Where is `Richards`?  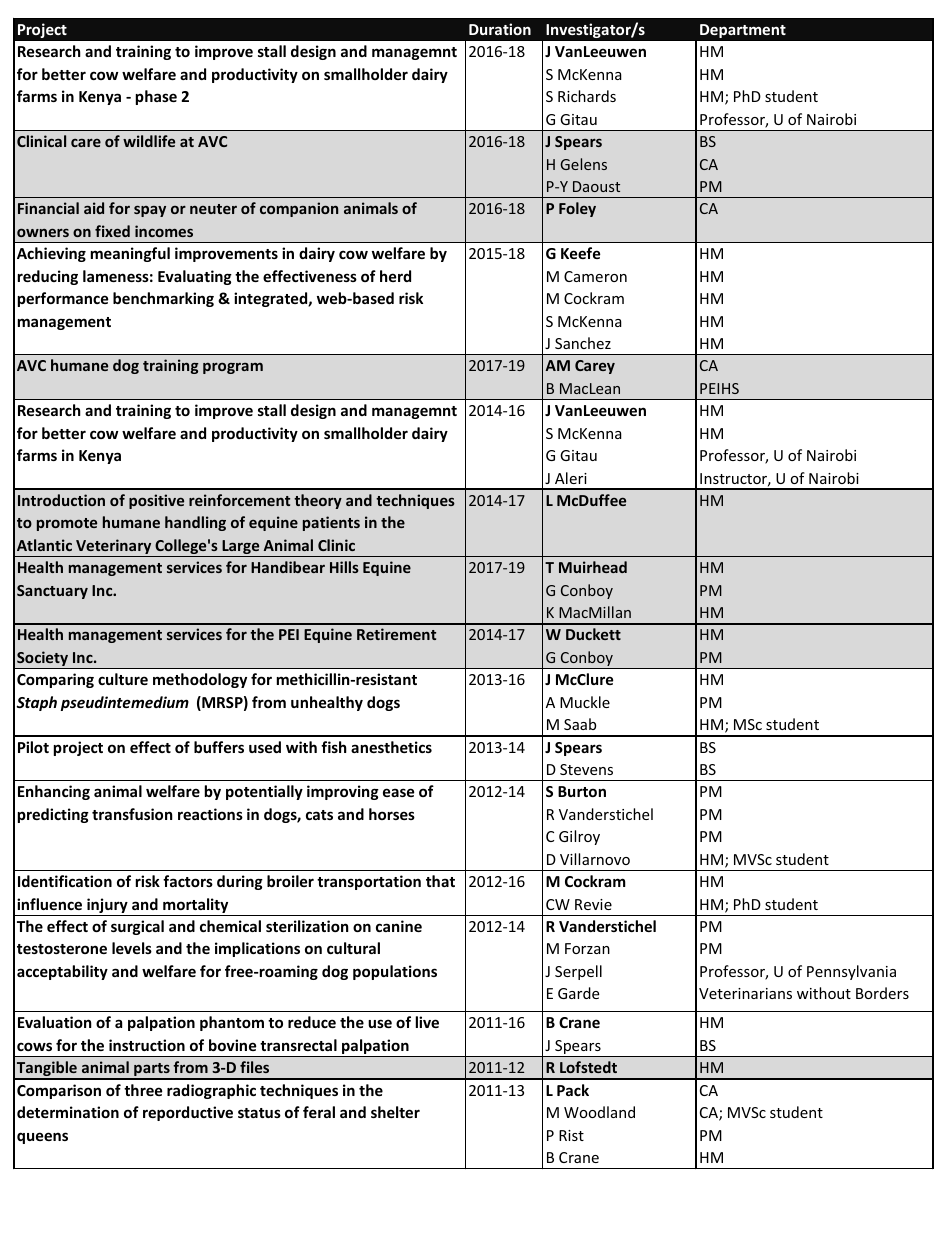 Richards is located at coordinates (587, 96).
